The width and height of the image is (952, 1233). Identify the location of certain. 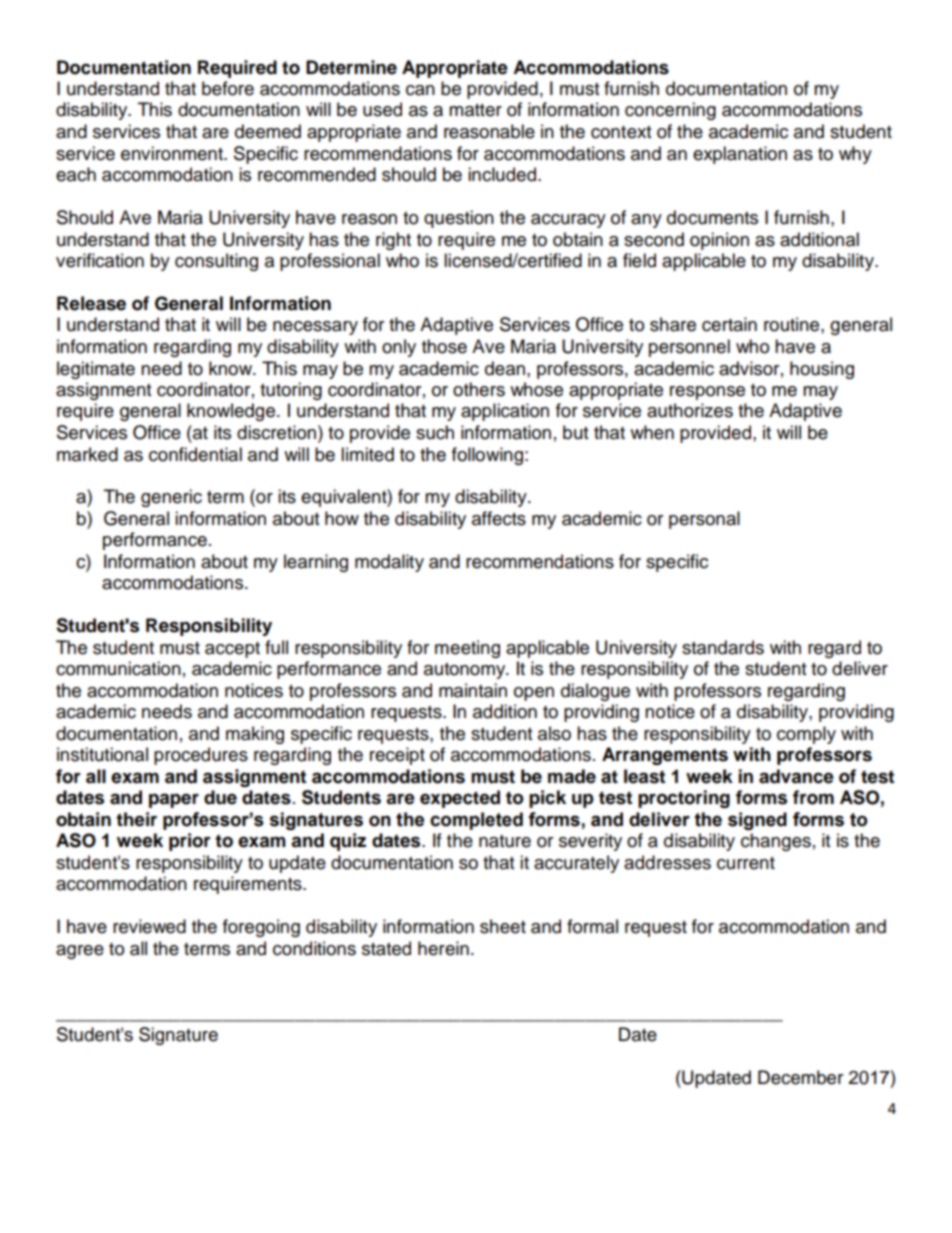
(729, 324).
